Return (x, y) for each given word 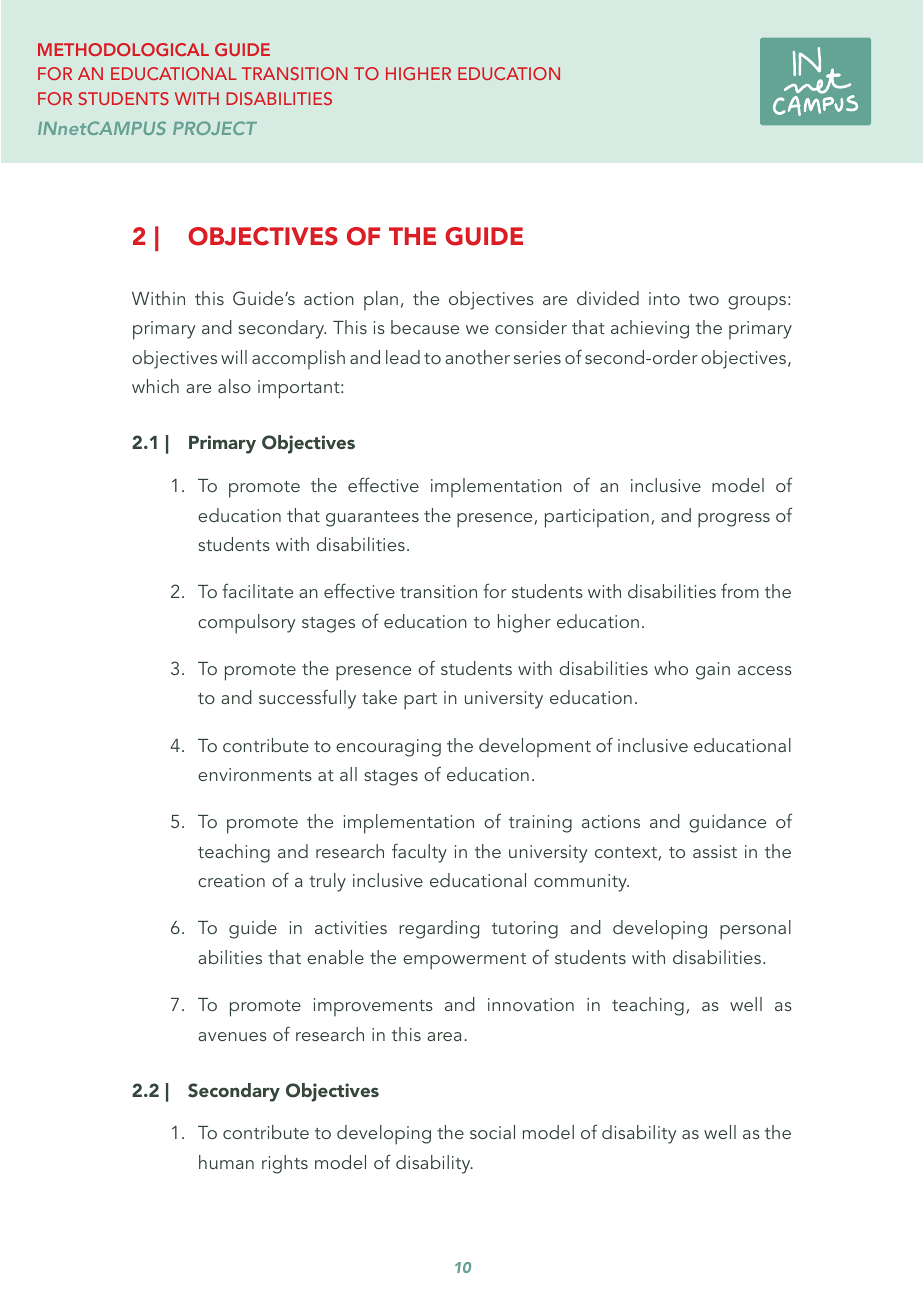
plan (381, 300)
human (226, 1162)
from (740, 590)
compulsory (246, 624)
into (664, 298)
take (379, 697)
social (492, 1132)
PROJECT (215, 128)
